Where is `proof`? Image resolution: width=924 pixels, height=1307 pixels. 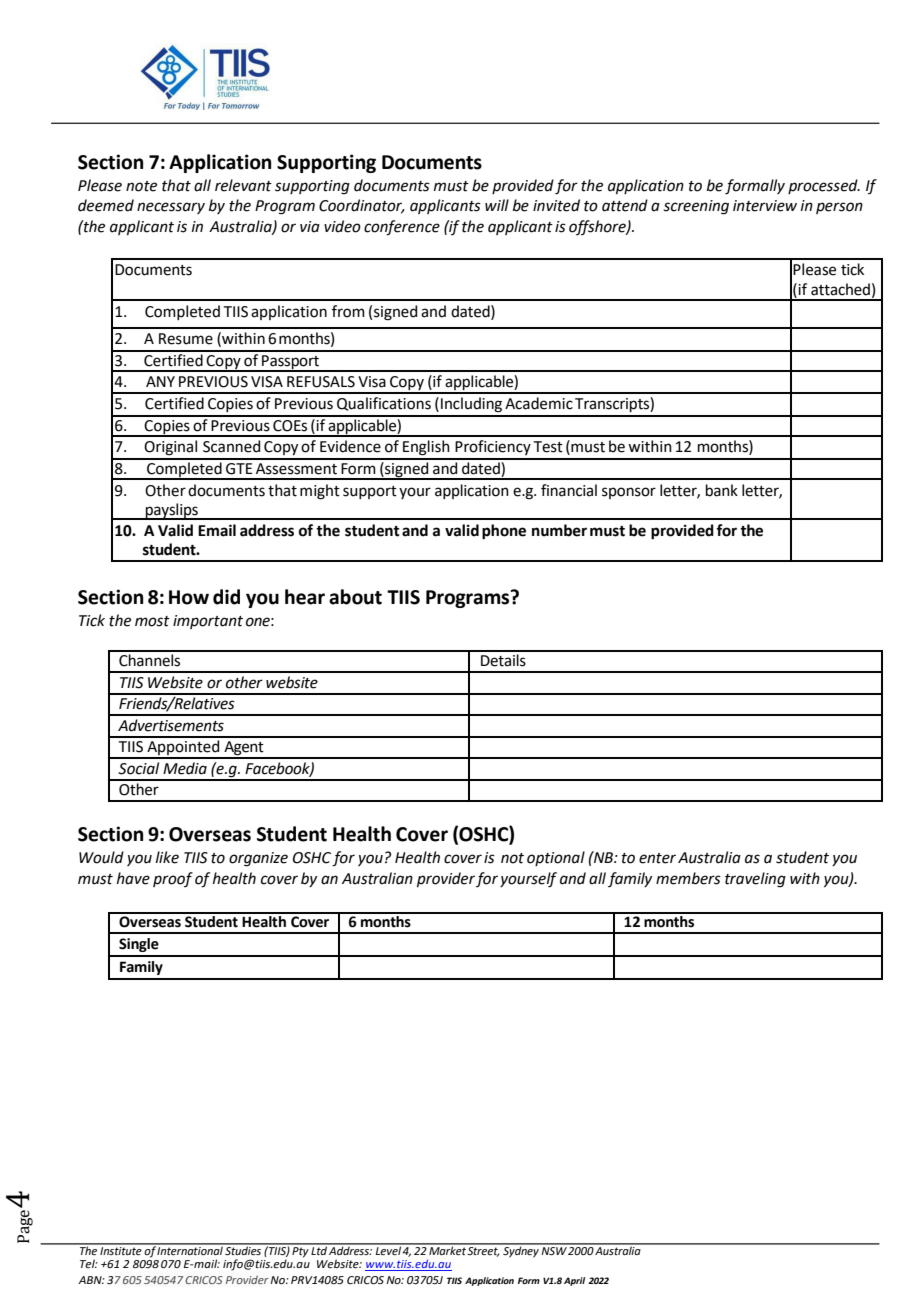
proof is located at coordinates (173, 879).
